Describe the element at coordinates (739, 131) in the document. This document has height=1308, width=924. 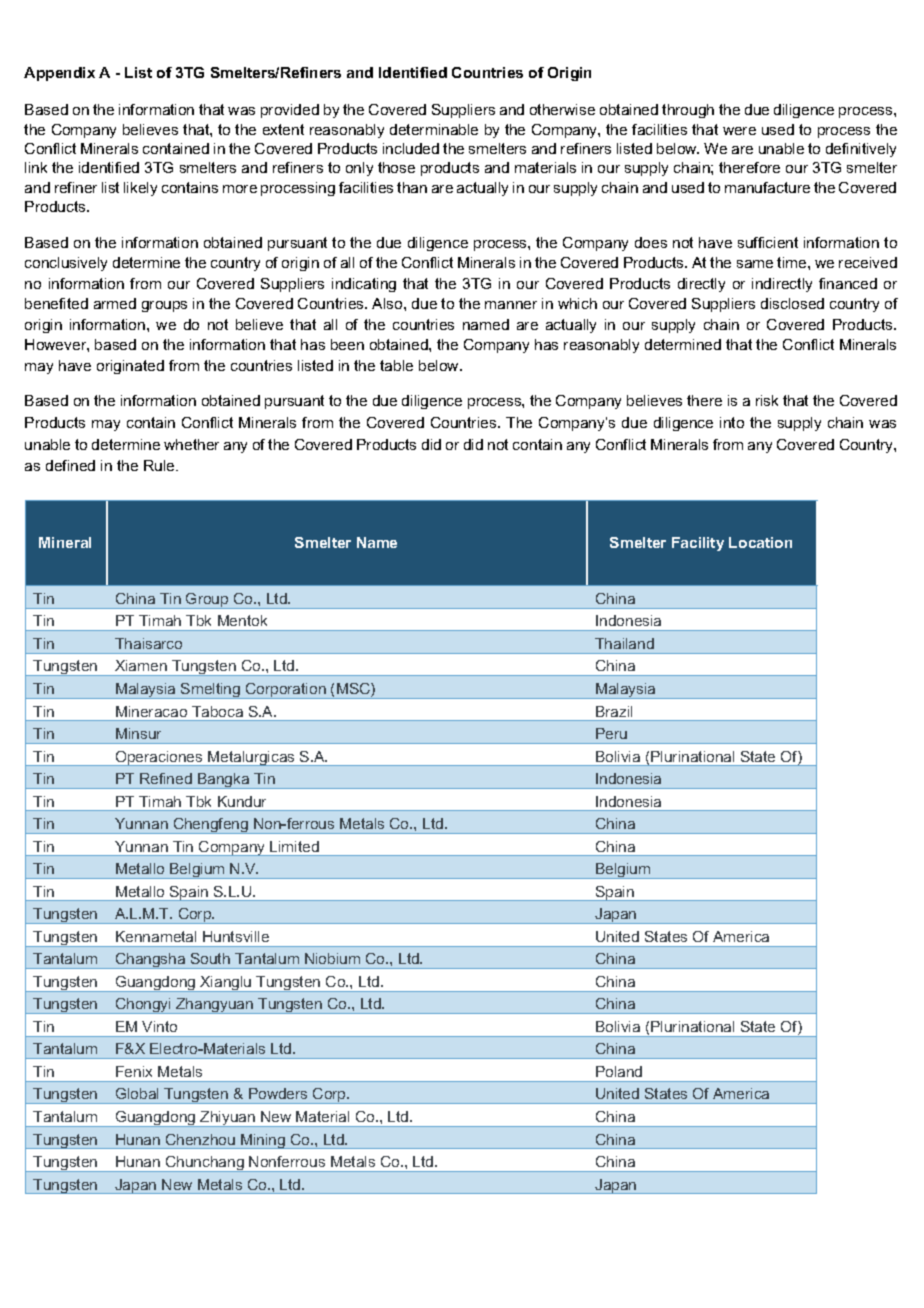
I see `were` at that location.
